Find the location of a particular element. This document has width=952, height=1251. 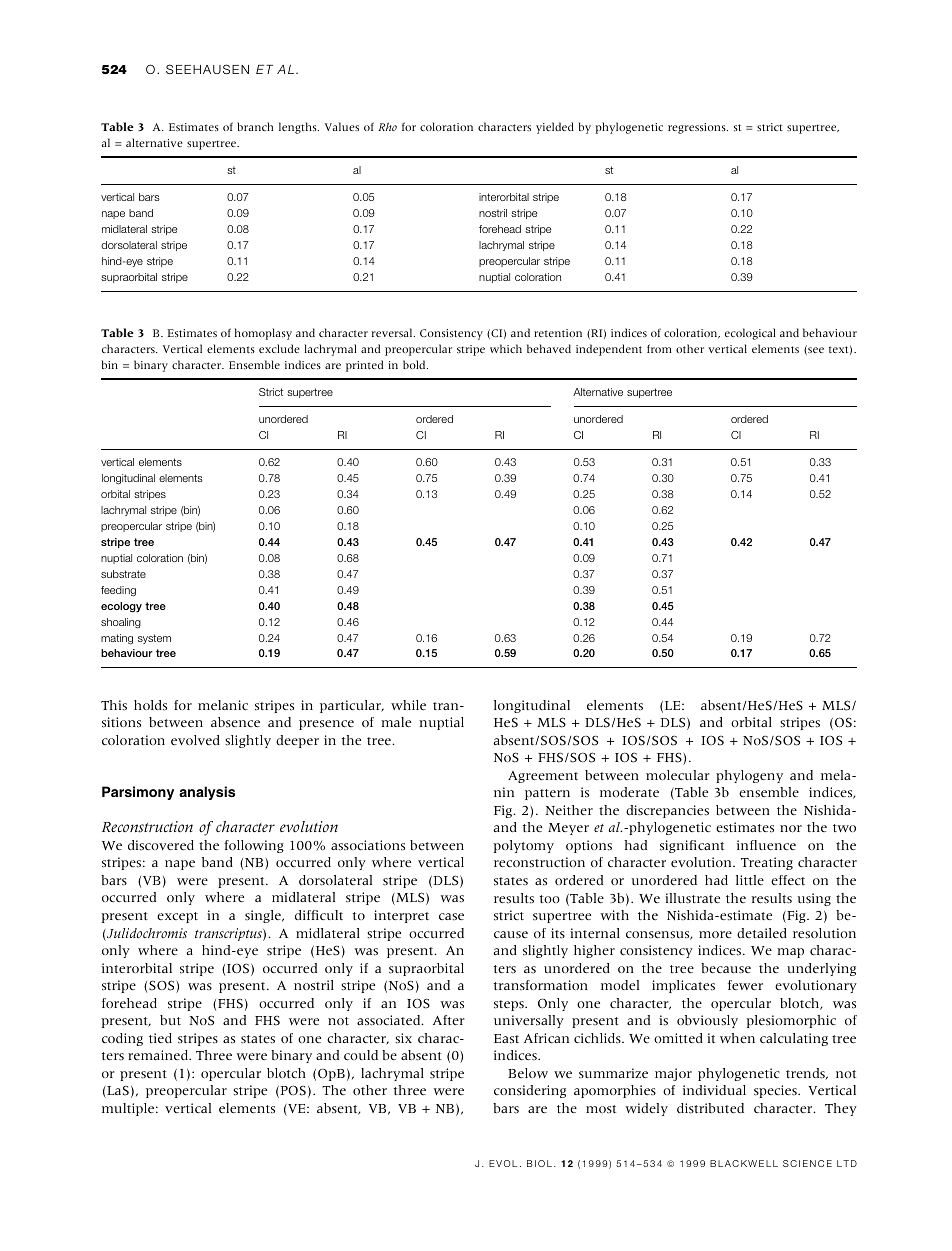

bold is located at coordinates (415, 364).
